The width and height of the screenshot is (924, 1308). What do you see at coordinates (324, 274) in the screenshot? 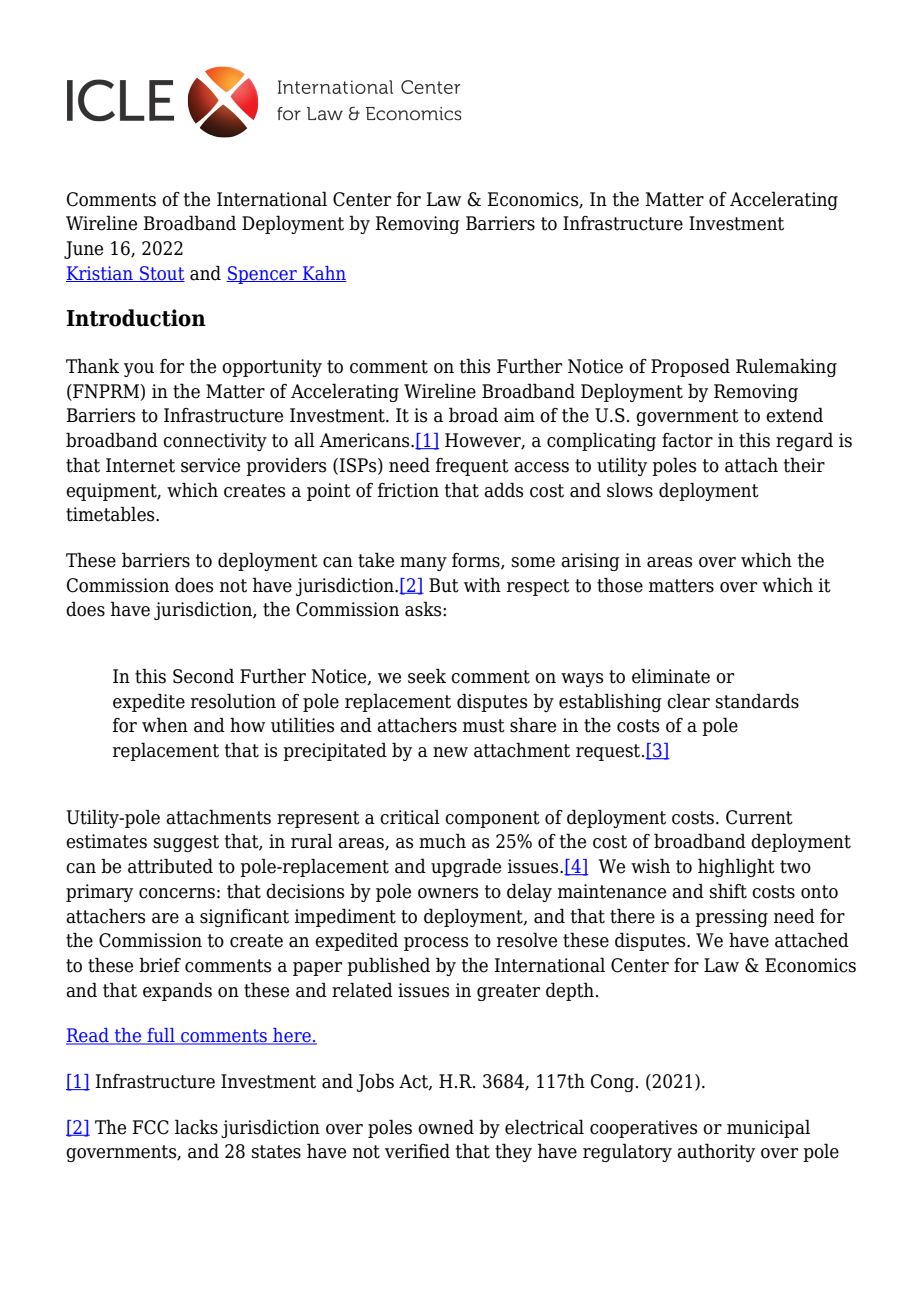
I see `Kahn` at bounding box center [324, 274].
